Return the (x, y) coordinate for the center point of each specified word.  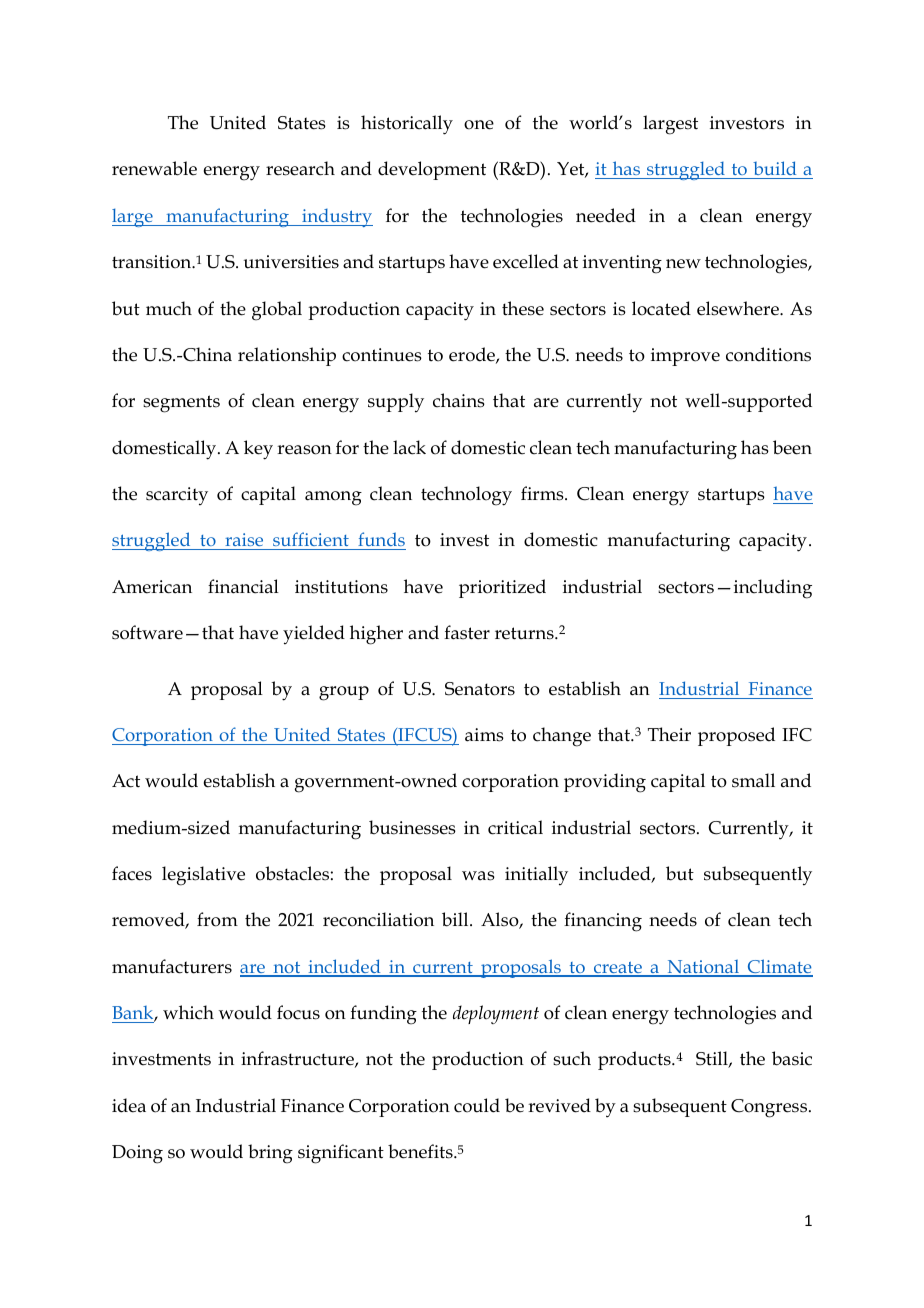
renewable (154, 168)
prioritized (502, 588)
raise (244, 541)
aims (484, 735)
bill (456, 919)
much (169, 308)
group (344, 693)
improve (685, 357)
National (703, 968)
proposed (736, 736)
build (775, 170)
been (792, 447)
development (432, 170)
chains (459, 400)
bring (270, 1154)
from (217, 919)
